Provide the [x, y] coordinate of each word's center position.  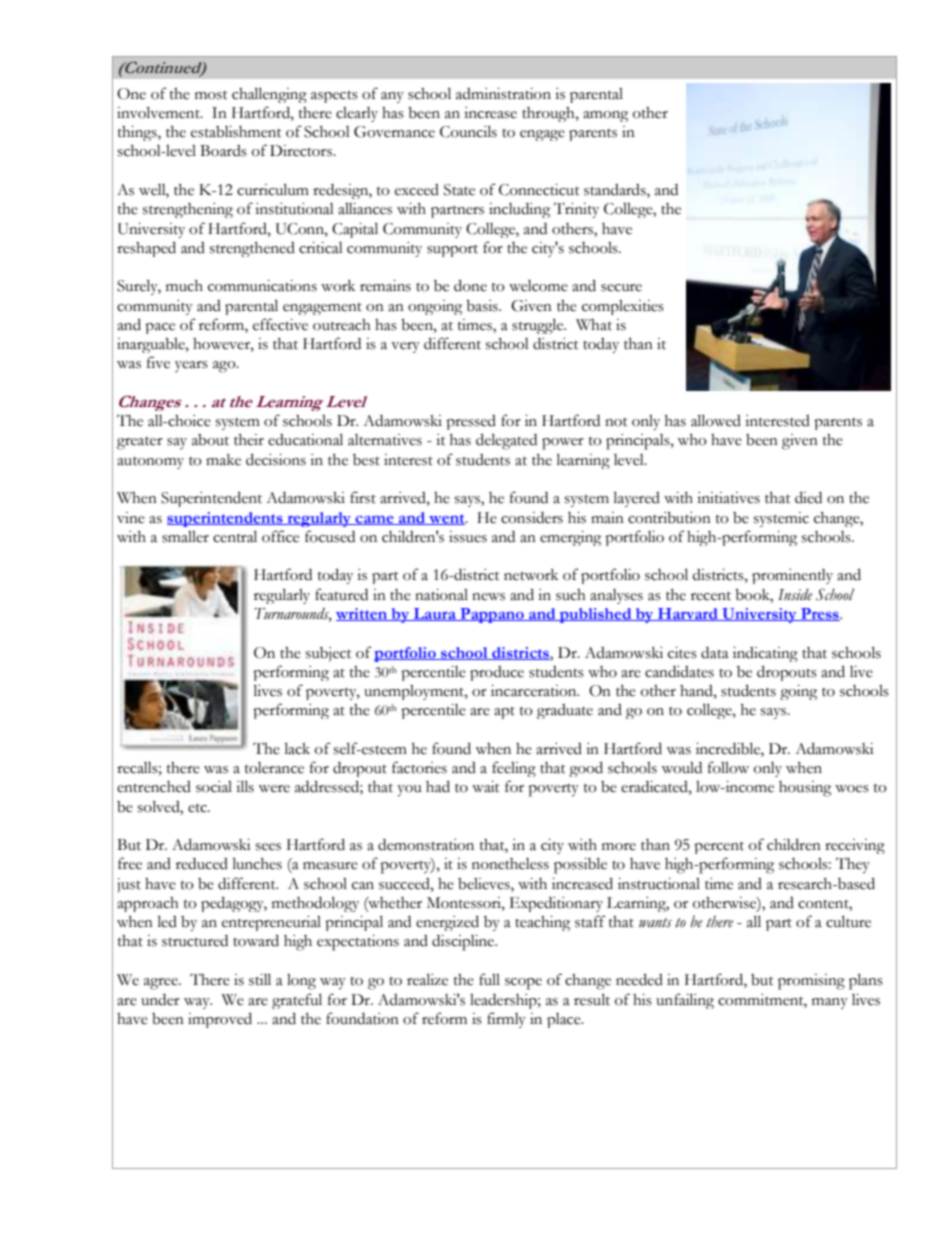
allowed [716, 420]
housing [805, 789]
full [489, 979]
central [235, 536]
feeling [514, 769]
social [214, 787]
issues [468, 537]
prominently [792, 576]
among [605, 116]
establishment [236, 132]
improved [220, 1020]
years [191, 366]
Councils [468, 131]
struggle [539, 326]
